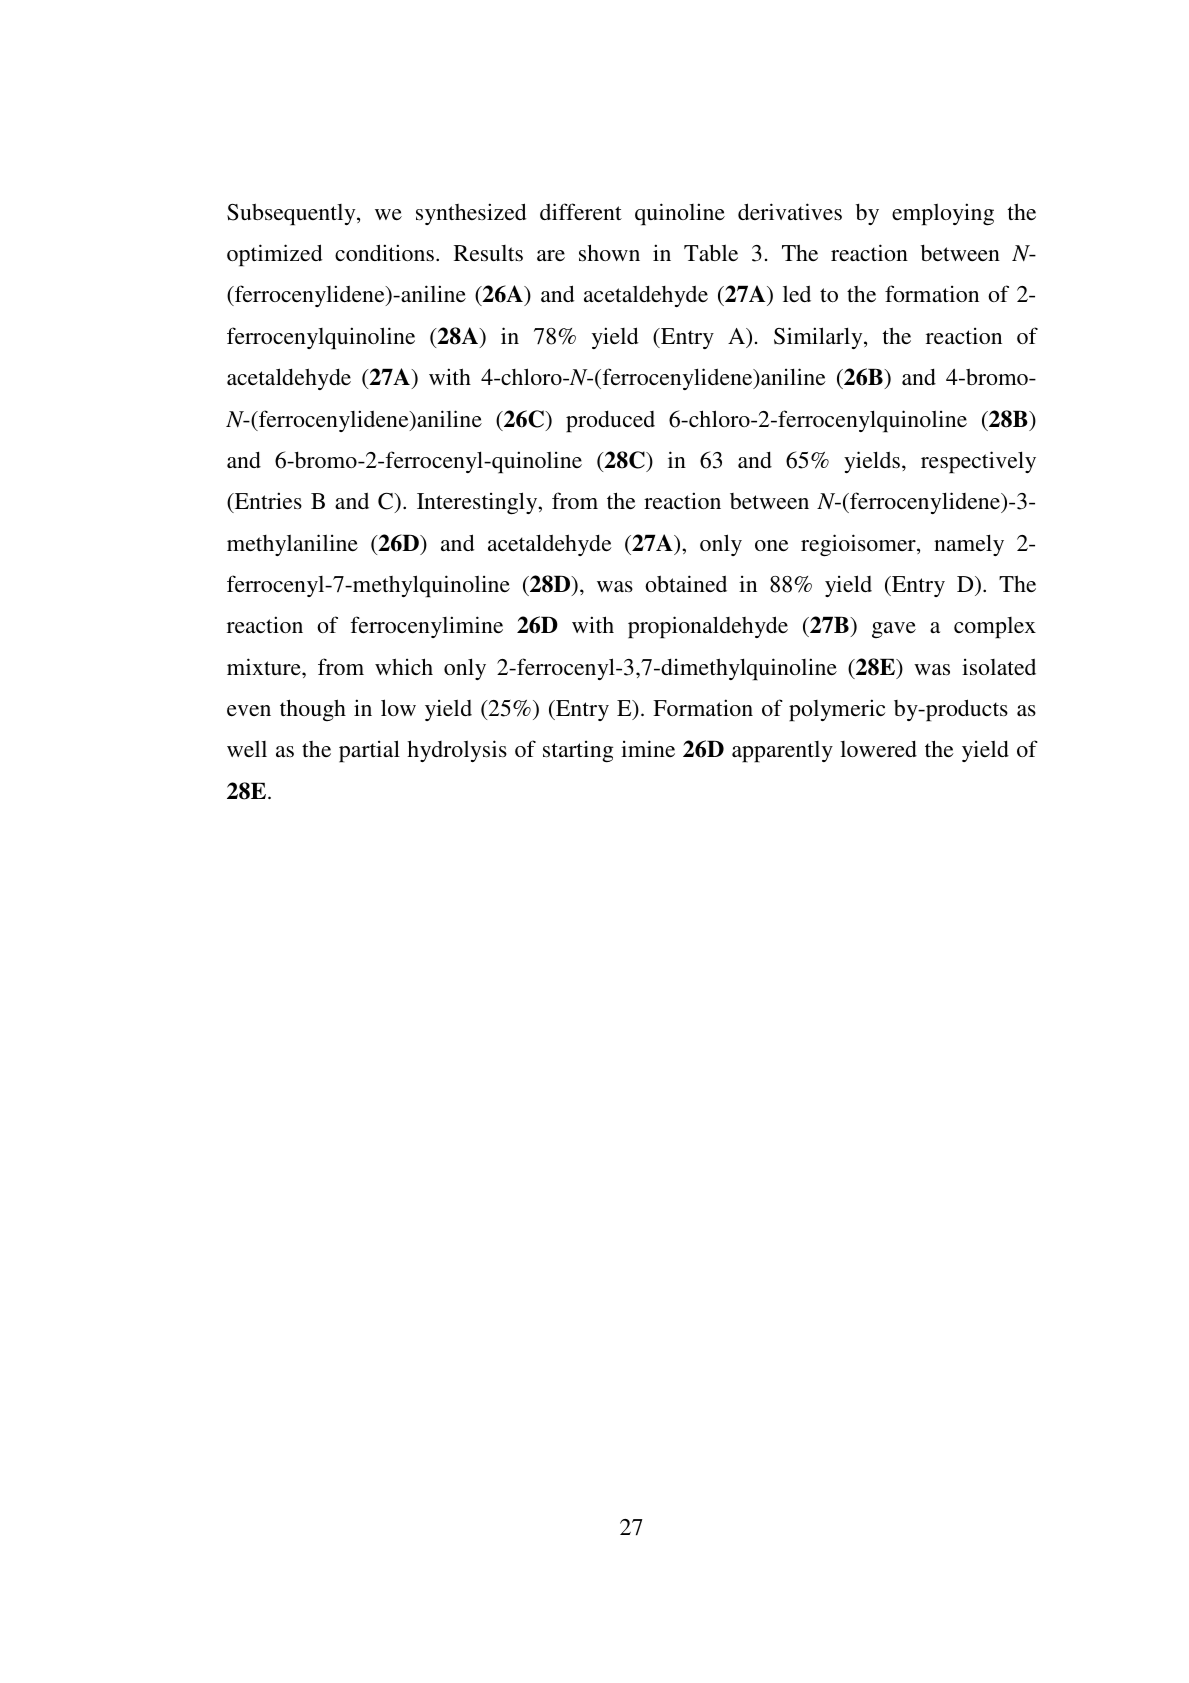  Describe the element at coordinates (878, 748) in the screenshot. I see `lowered` at that location.
